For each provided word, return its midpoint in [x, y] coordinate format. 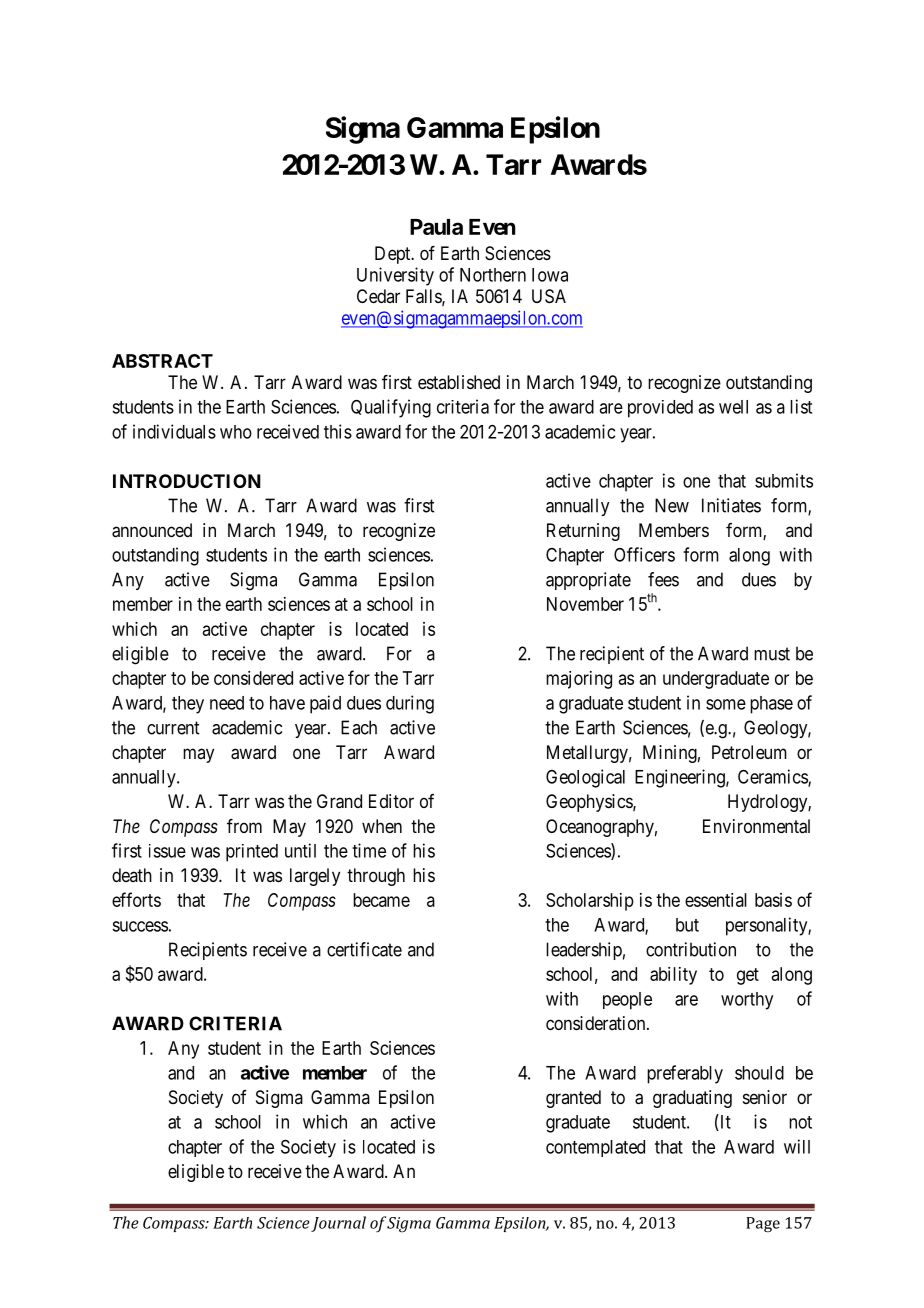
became [381, 900]
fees [663, 579]
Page [763, 1224]
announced [152, 530]
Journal [338, 1224]
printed [252, 853]
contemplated [595, 1148]
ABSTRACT [162, 361]
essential [716, 900]
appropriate [588, 581]
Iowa [550, 275]
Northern [493, 275]
